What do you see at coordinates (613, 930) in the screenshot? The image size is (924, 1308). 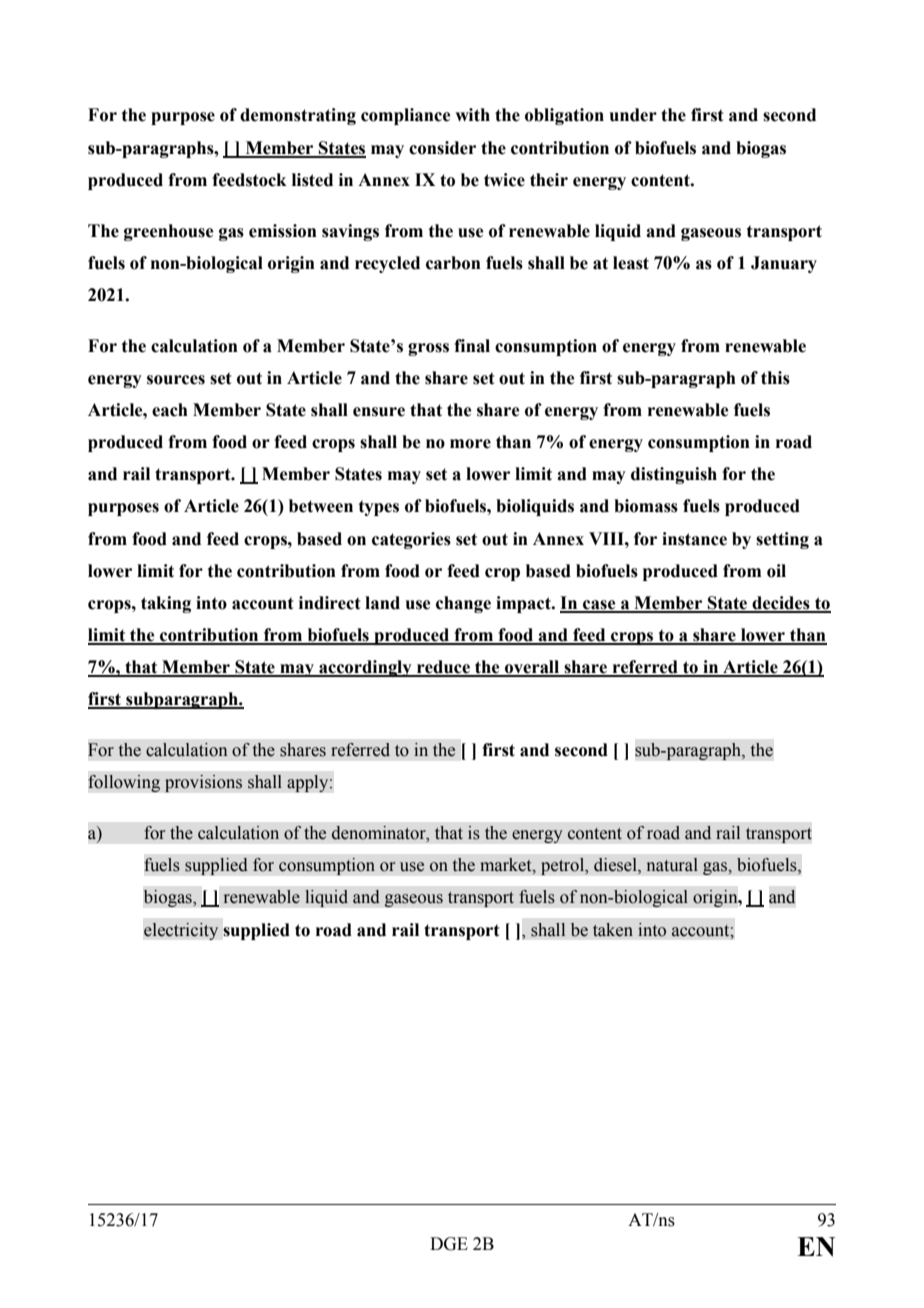 I see `taken` at bounding box center [613, 930].
